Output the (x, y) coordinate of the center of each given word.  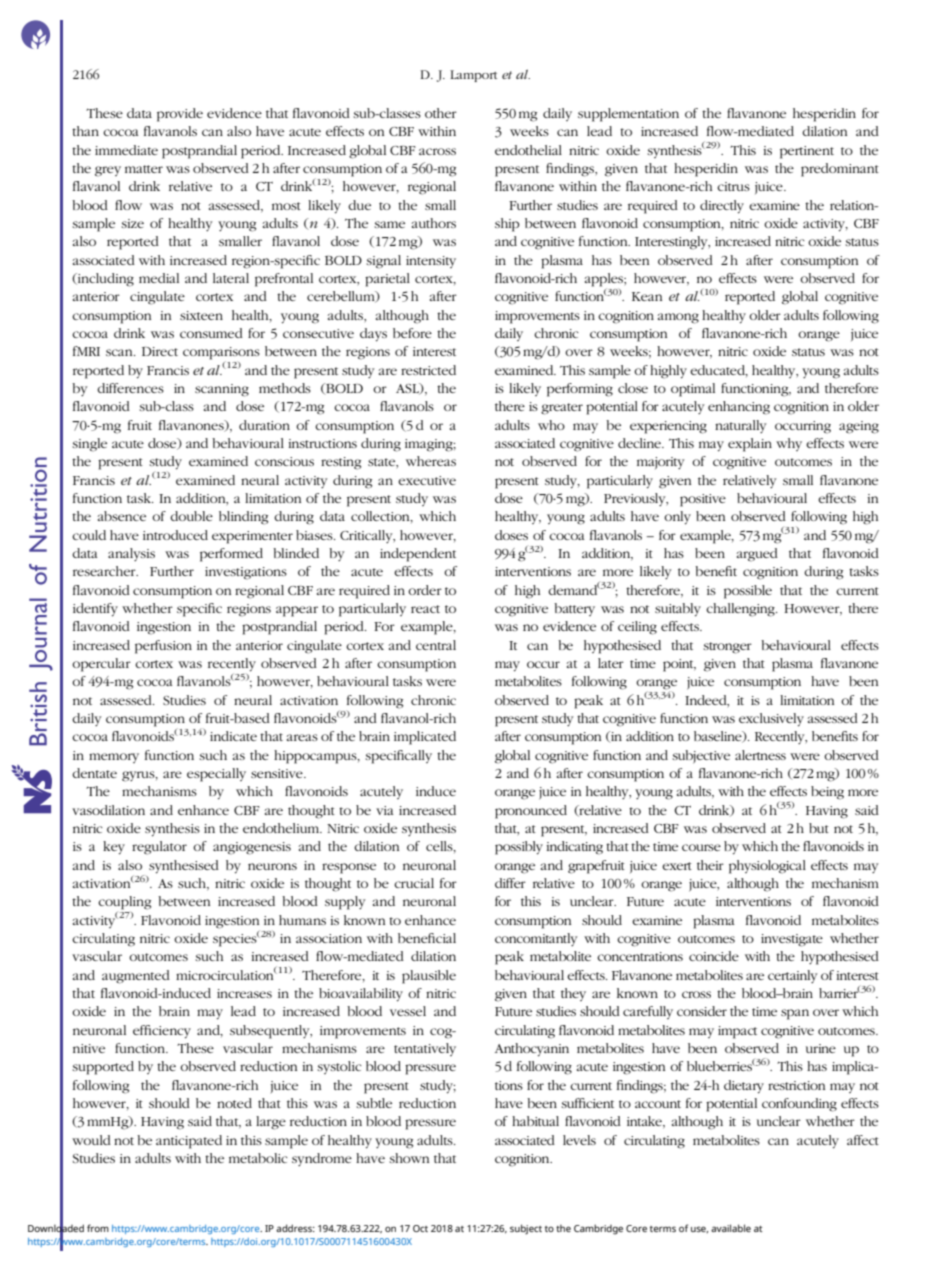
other (441, 113)
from (98, 1228)
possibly (519, 848)
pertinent (807, 152)
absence (122, 516)
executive (427, 480)
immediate (126, 150)
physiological (767, 867)
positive (703, 500)
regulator (159, 848)
